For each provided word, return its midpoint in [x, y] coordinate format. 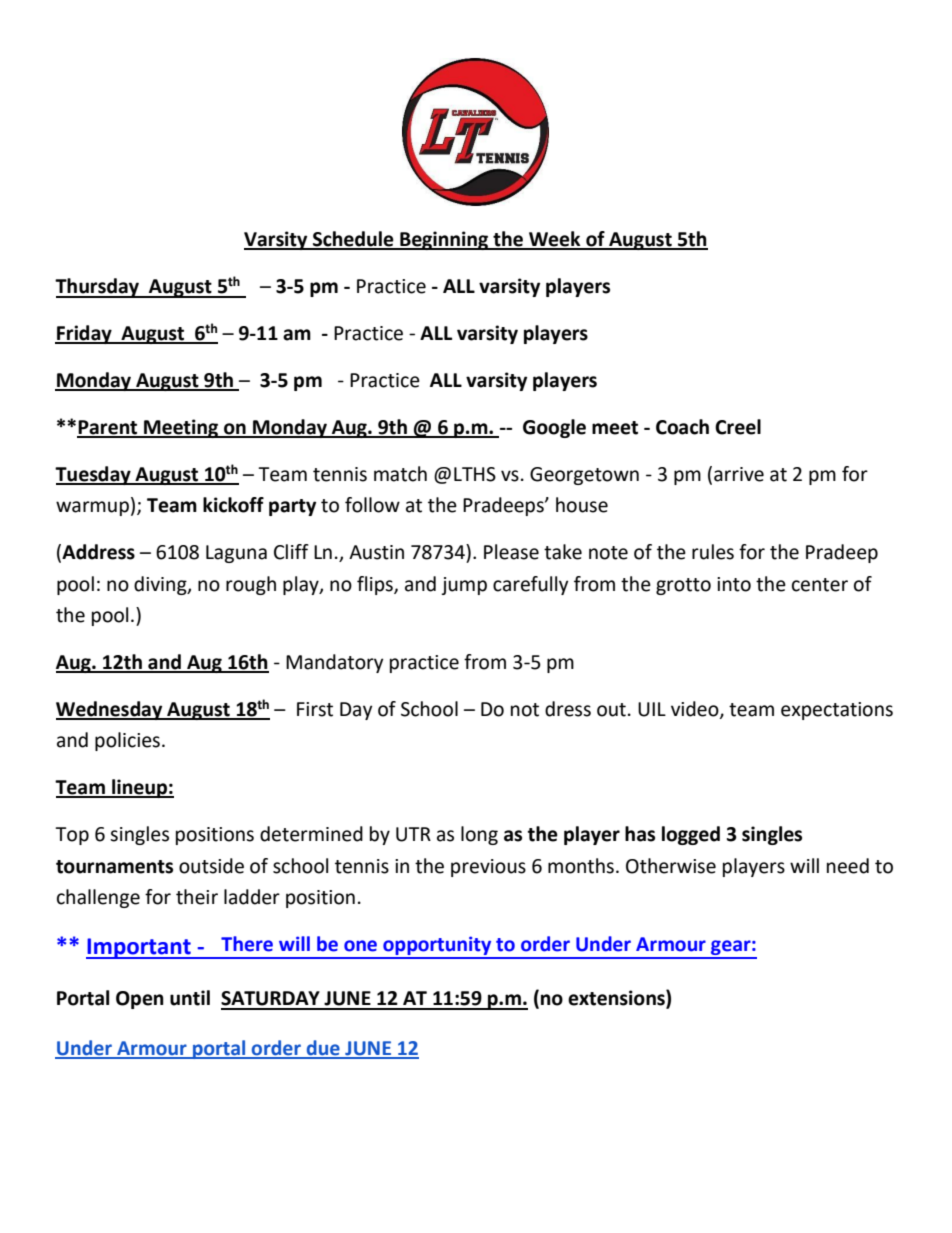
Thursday [98, 288]
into [734, 584]
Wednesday [110, 710]
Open [140, 1000]
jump [464, 586]
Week [555, 240]
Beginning [444, 240]
